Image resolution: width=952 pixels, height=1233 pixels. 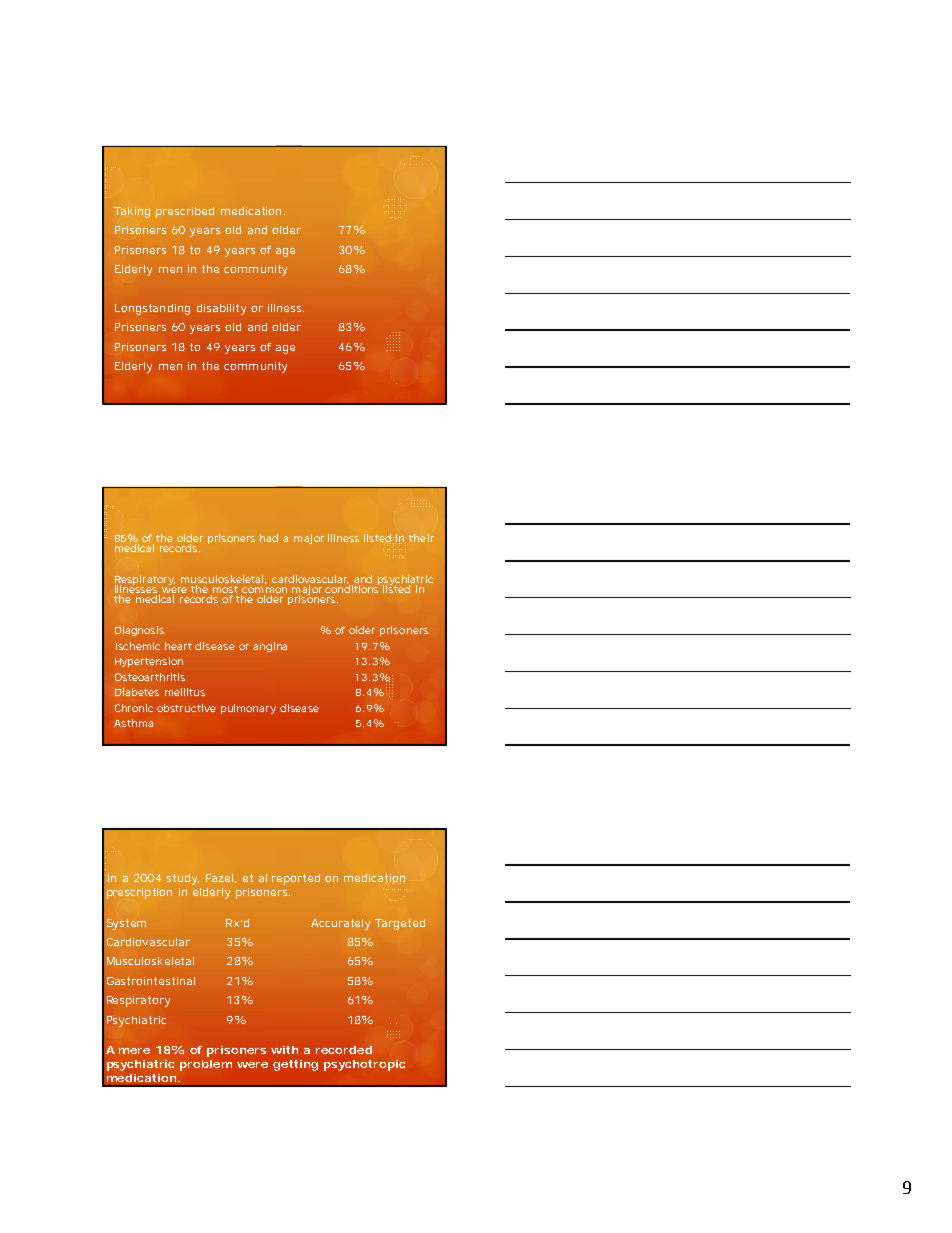 I want to click on prescribed, so click(x=185, y=212).
